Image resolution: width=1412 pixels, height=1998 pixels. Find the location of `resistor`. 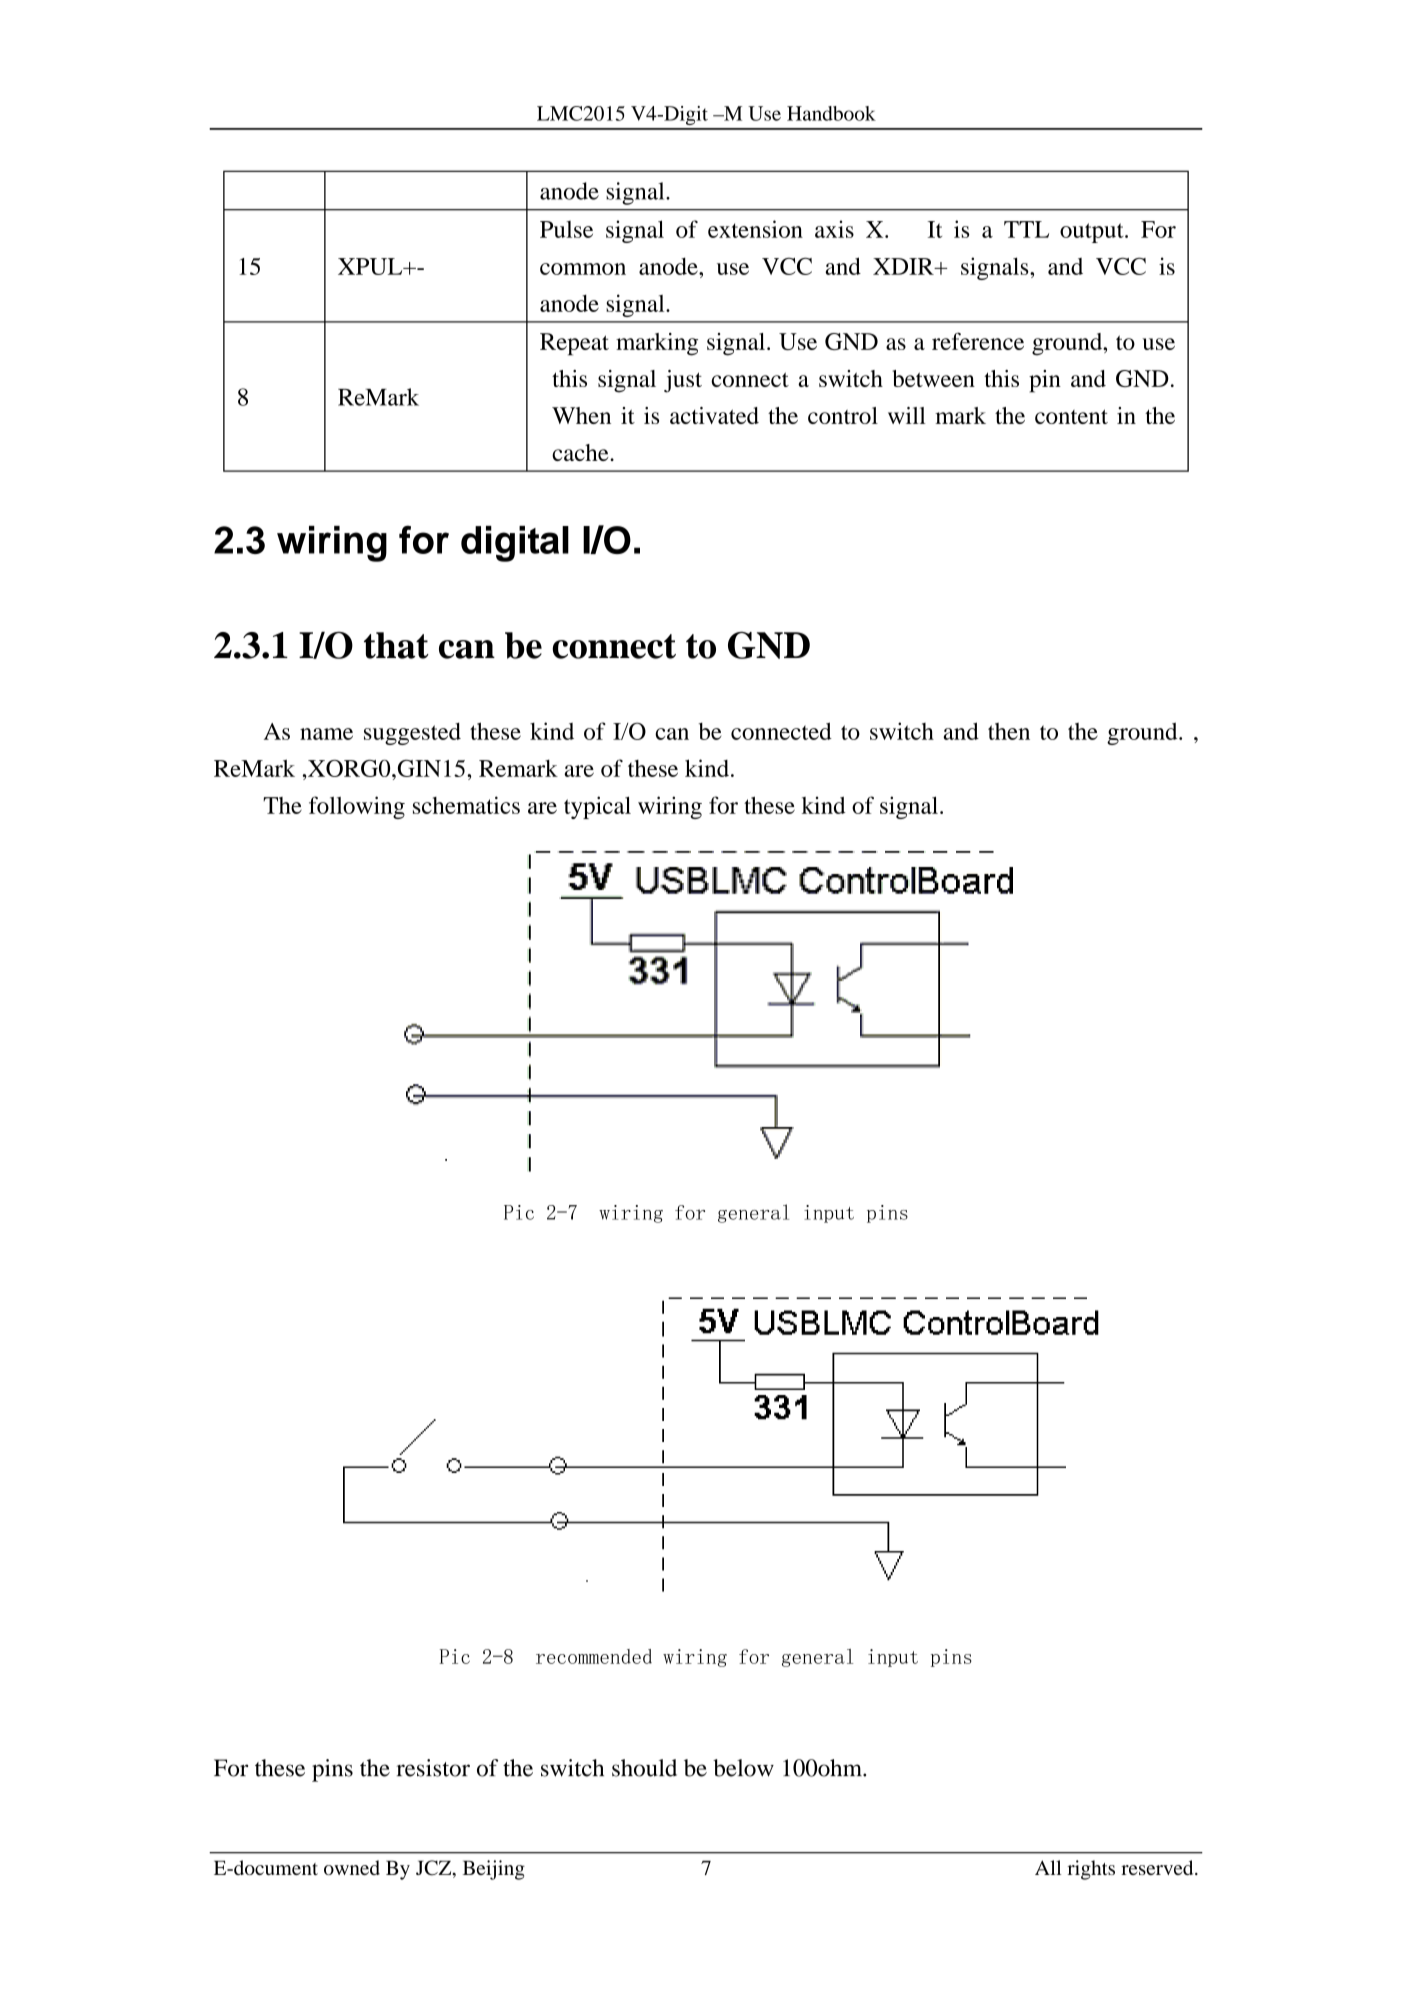

resistor is located at coordinates (433, 1768).
